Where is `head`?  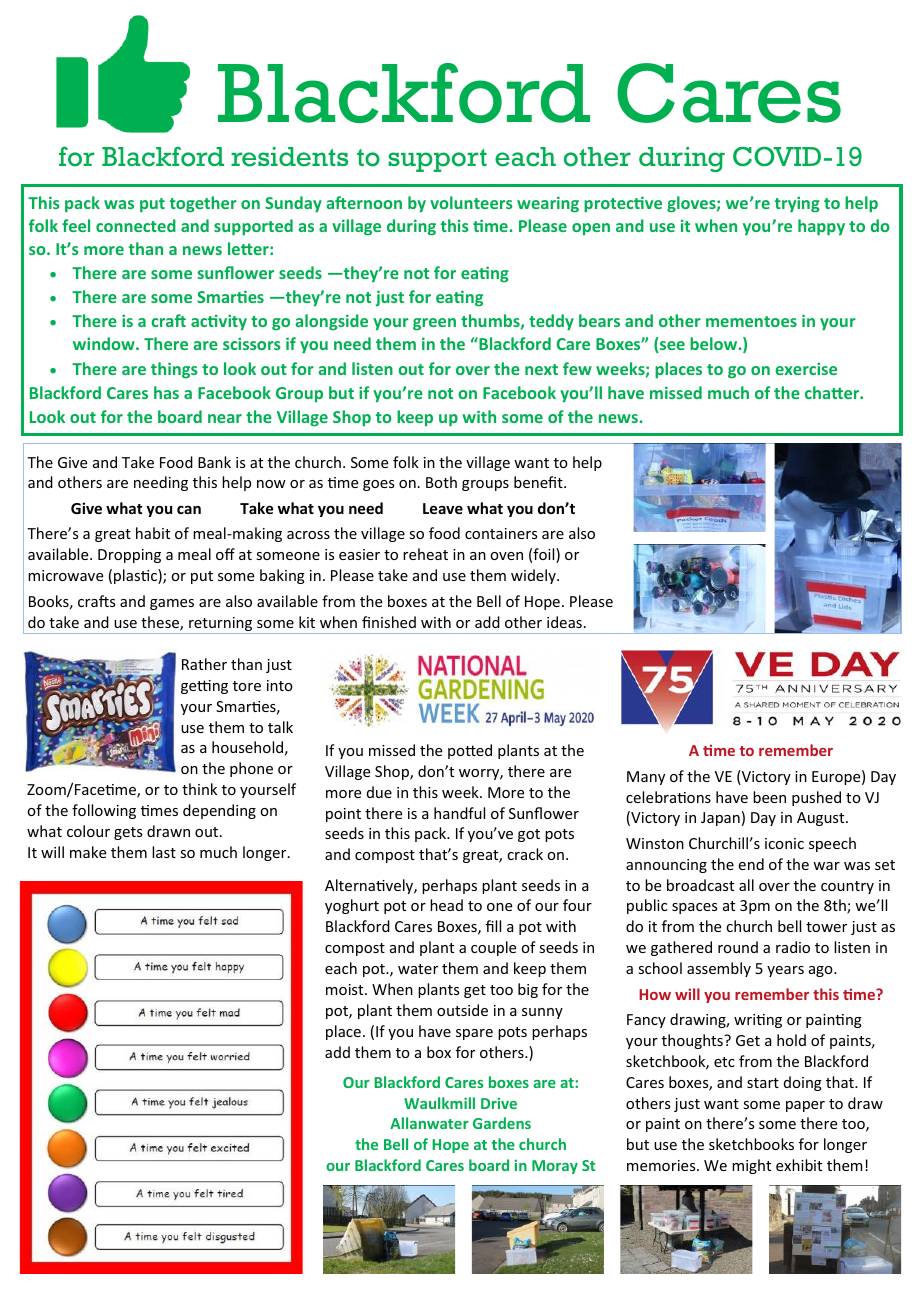
head is located at coordinates (446, 905).
